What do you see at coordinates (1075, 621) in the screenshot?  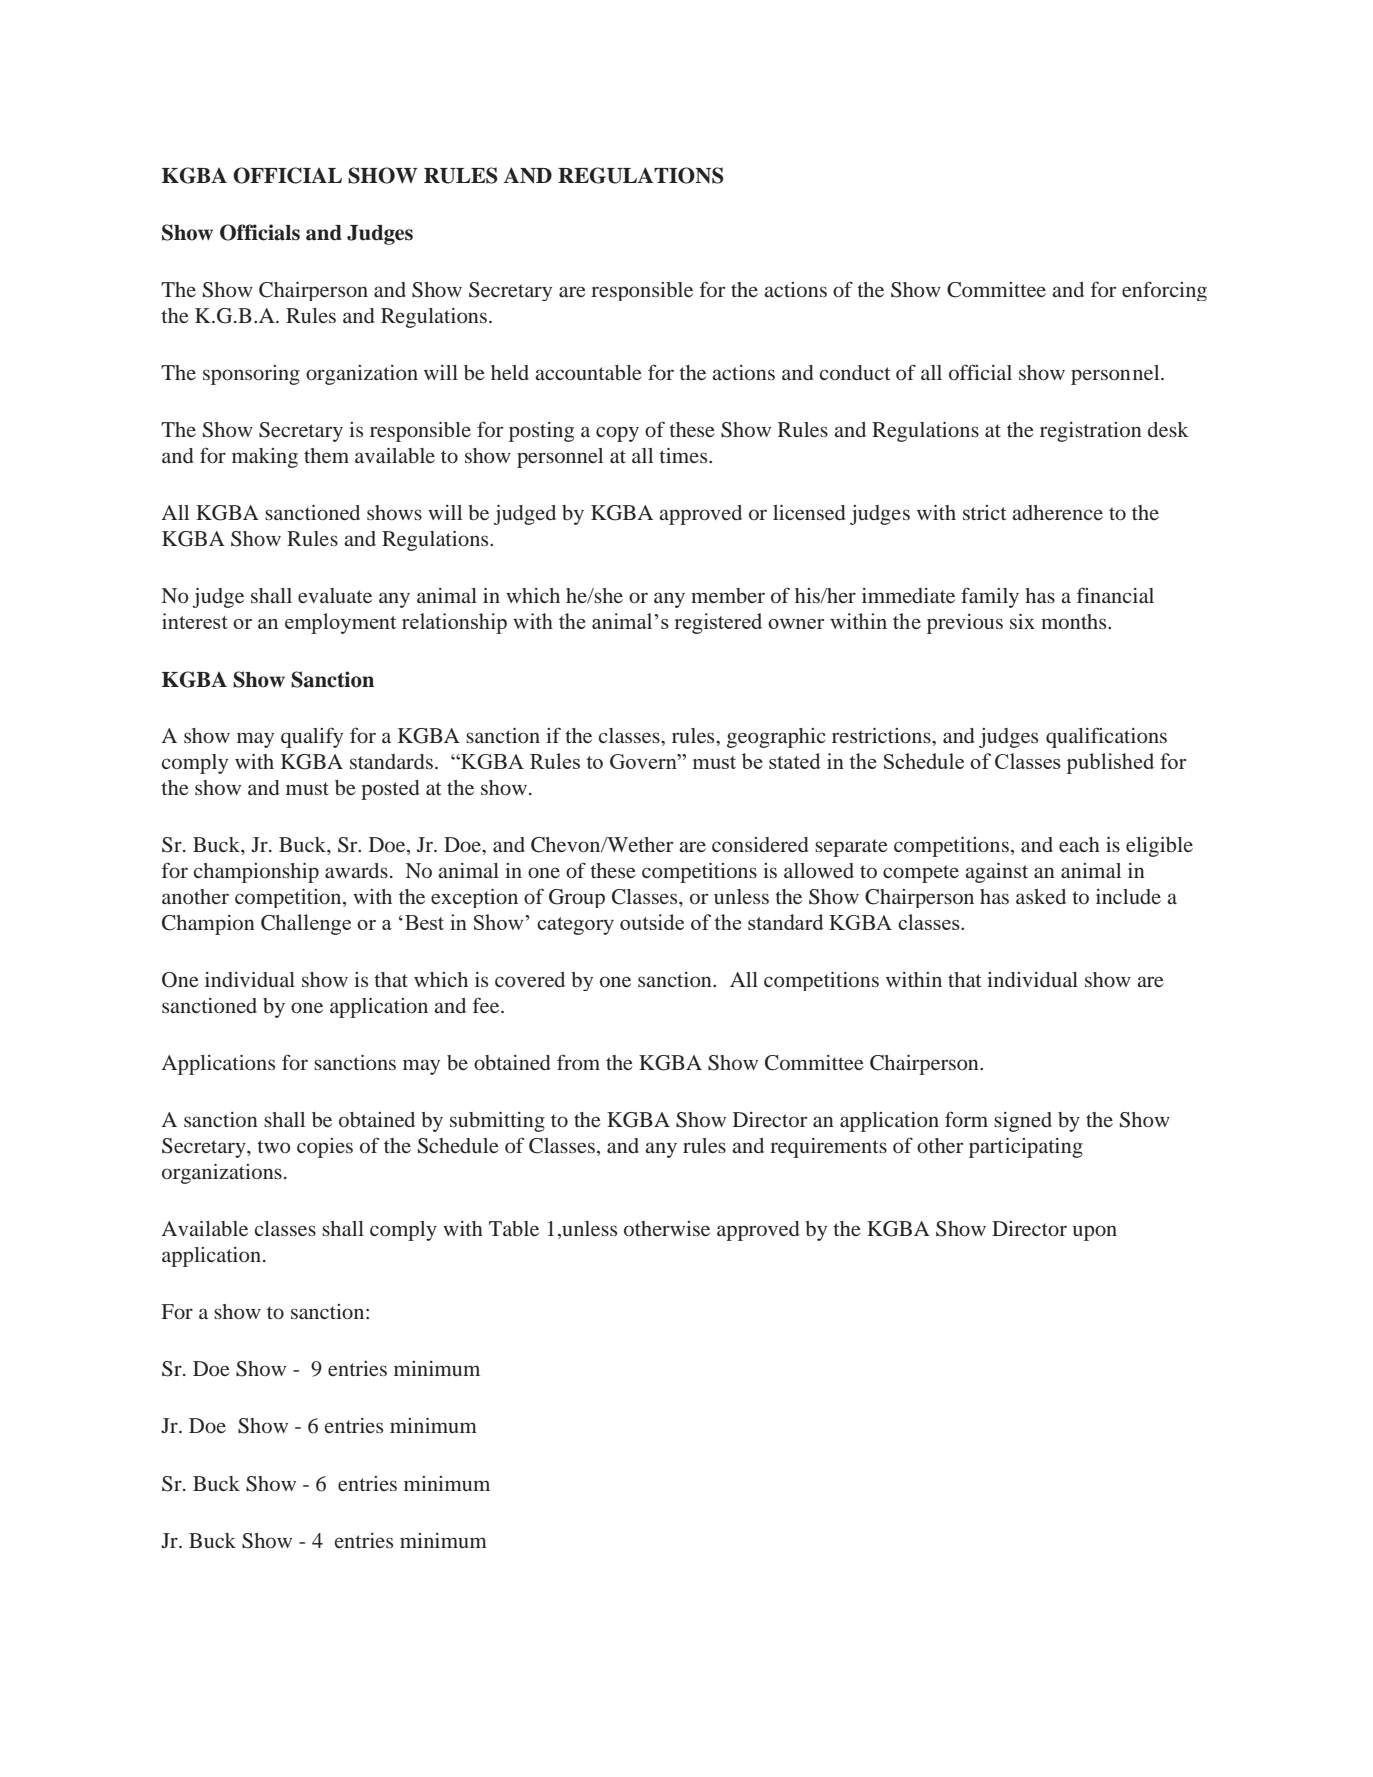 I see `months` at bounding box center [1075, 621].
